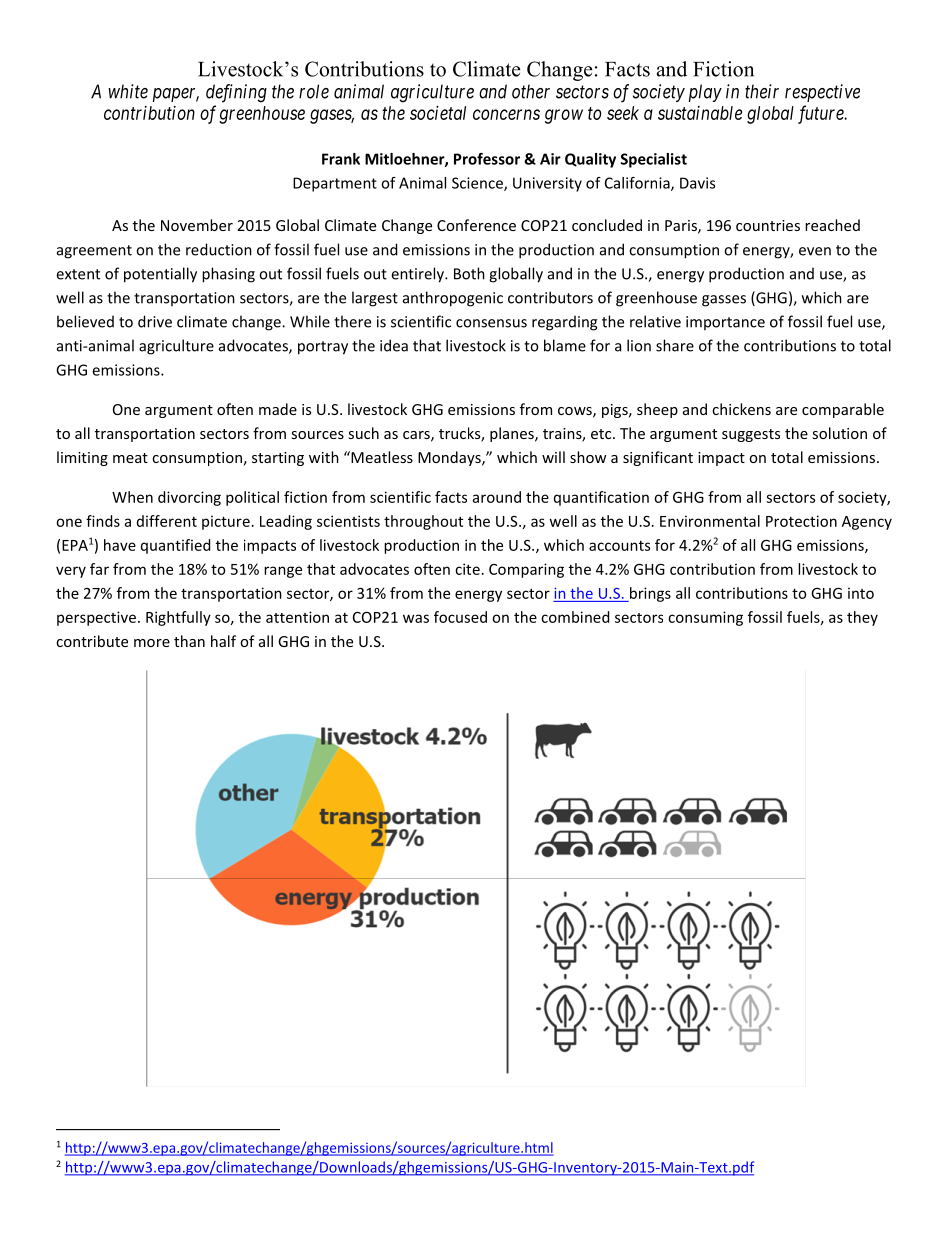  Describe the element at coordinates (801, 521) in the screenshot. I see `Protection` at that location.
